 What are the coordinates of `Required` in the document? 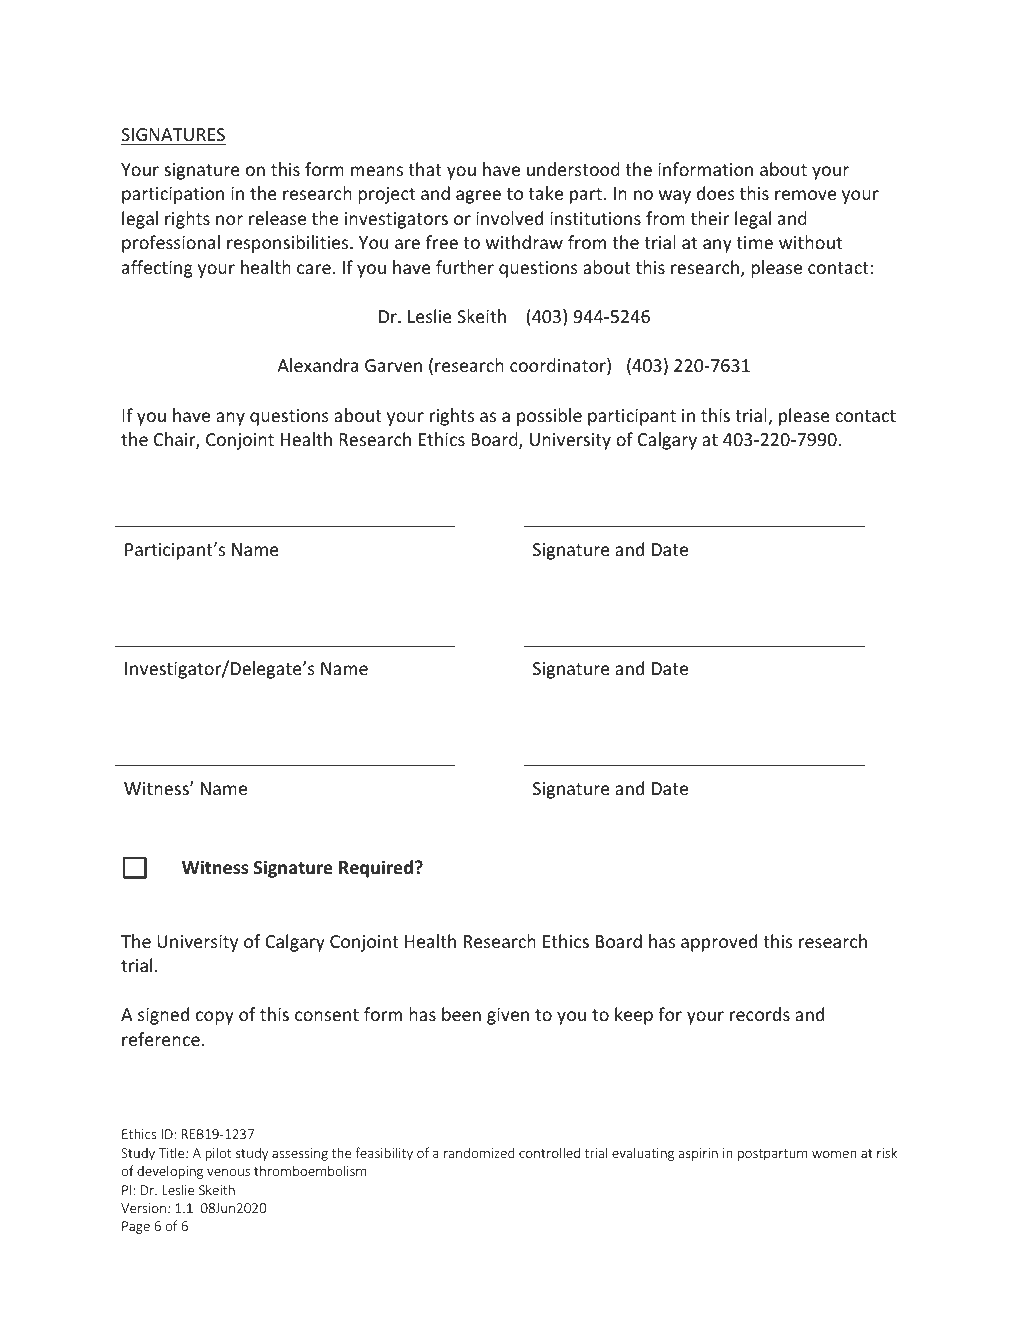 It's located at (376, 869).
